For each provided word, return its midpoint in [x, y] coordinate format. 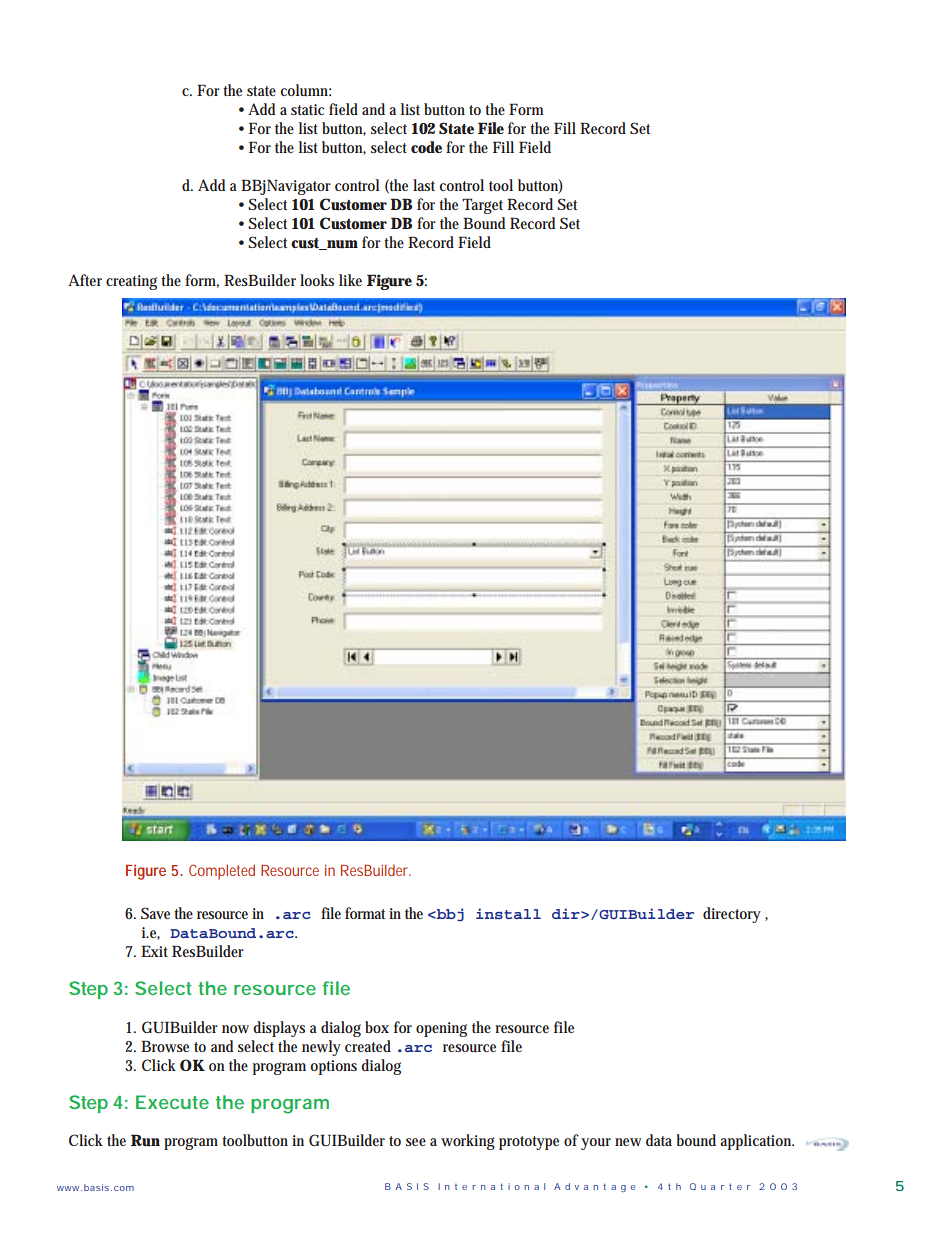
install [508, 913]
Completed [222, 872]
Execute [172, 1102]
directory [732, 915]
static [307, 109]
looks [317, 280]
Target [482, 206]
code [426, 147]
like [350, 280]
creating [131, 282]
